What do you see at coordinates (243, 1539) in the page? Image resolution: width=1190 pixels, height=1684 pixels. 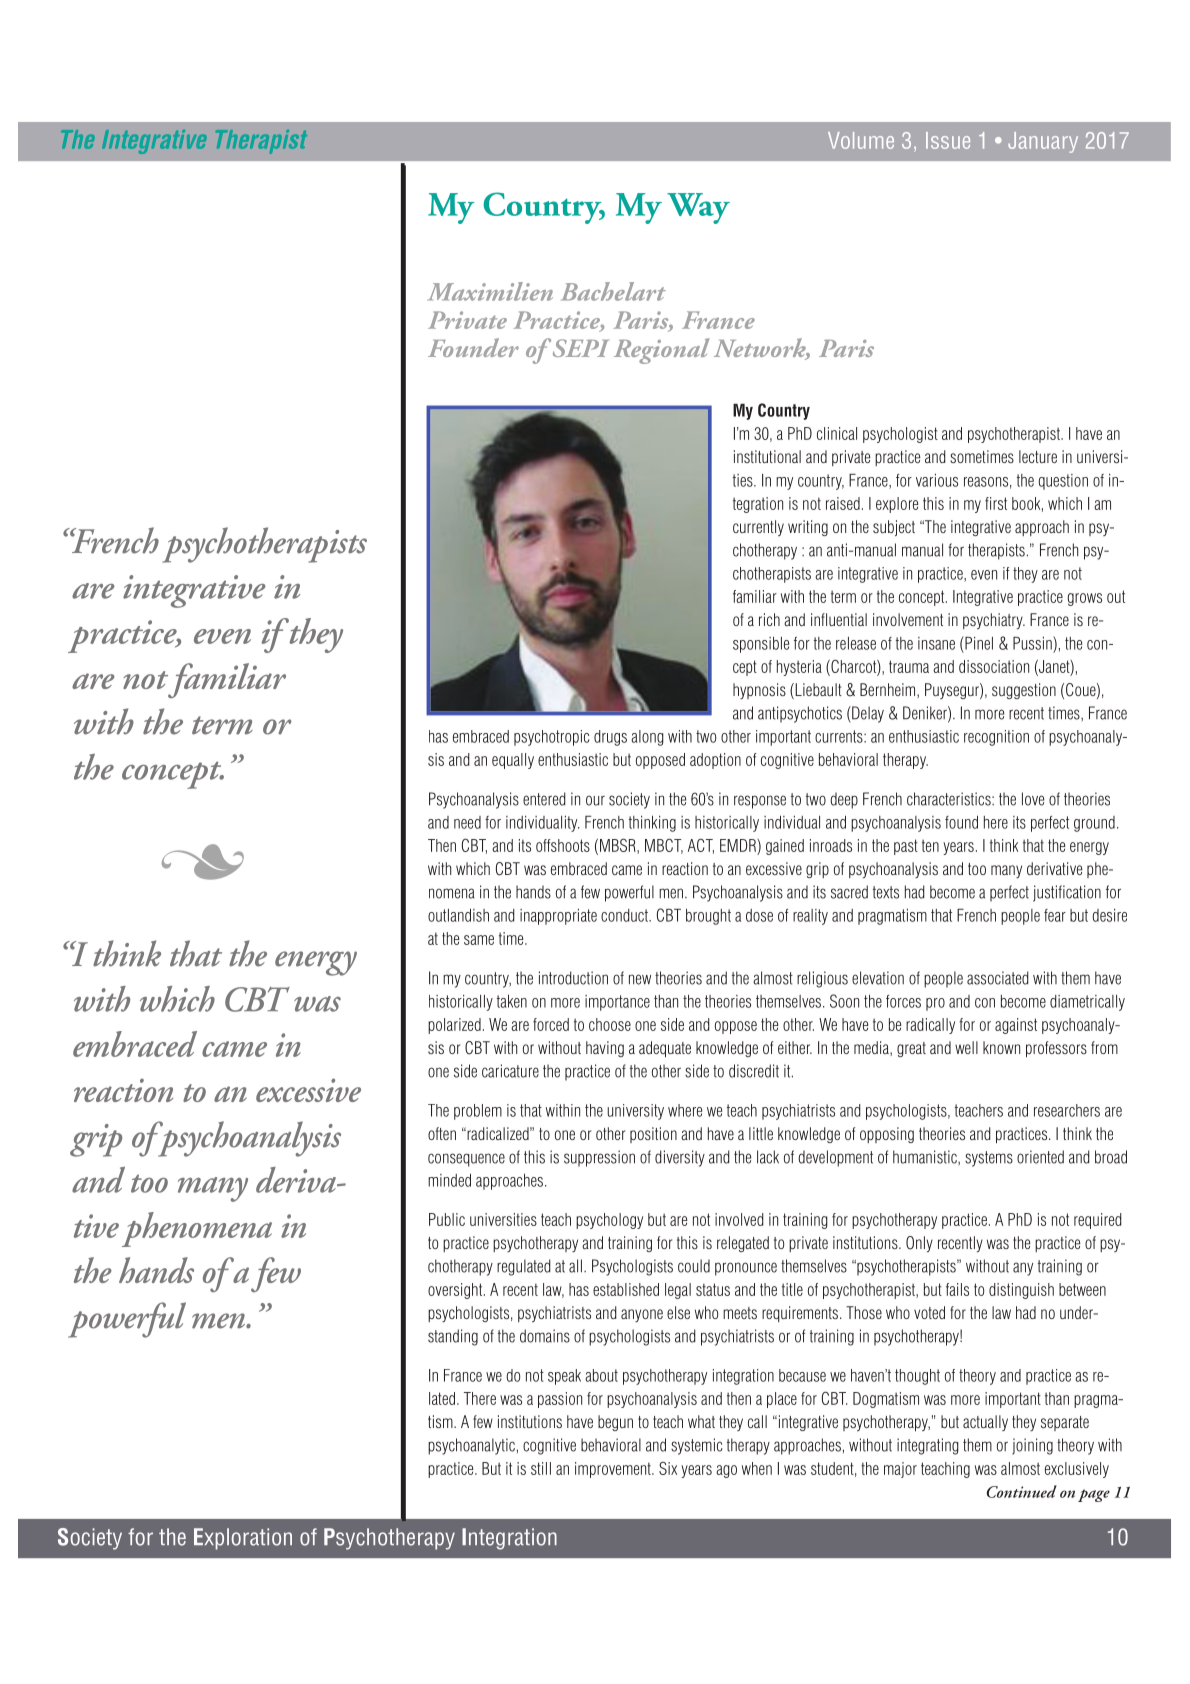 I see `Exploration` at bounding box center [243, 1539].
